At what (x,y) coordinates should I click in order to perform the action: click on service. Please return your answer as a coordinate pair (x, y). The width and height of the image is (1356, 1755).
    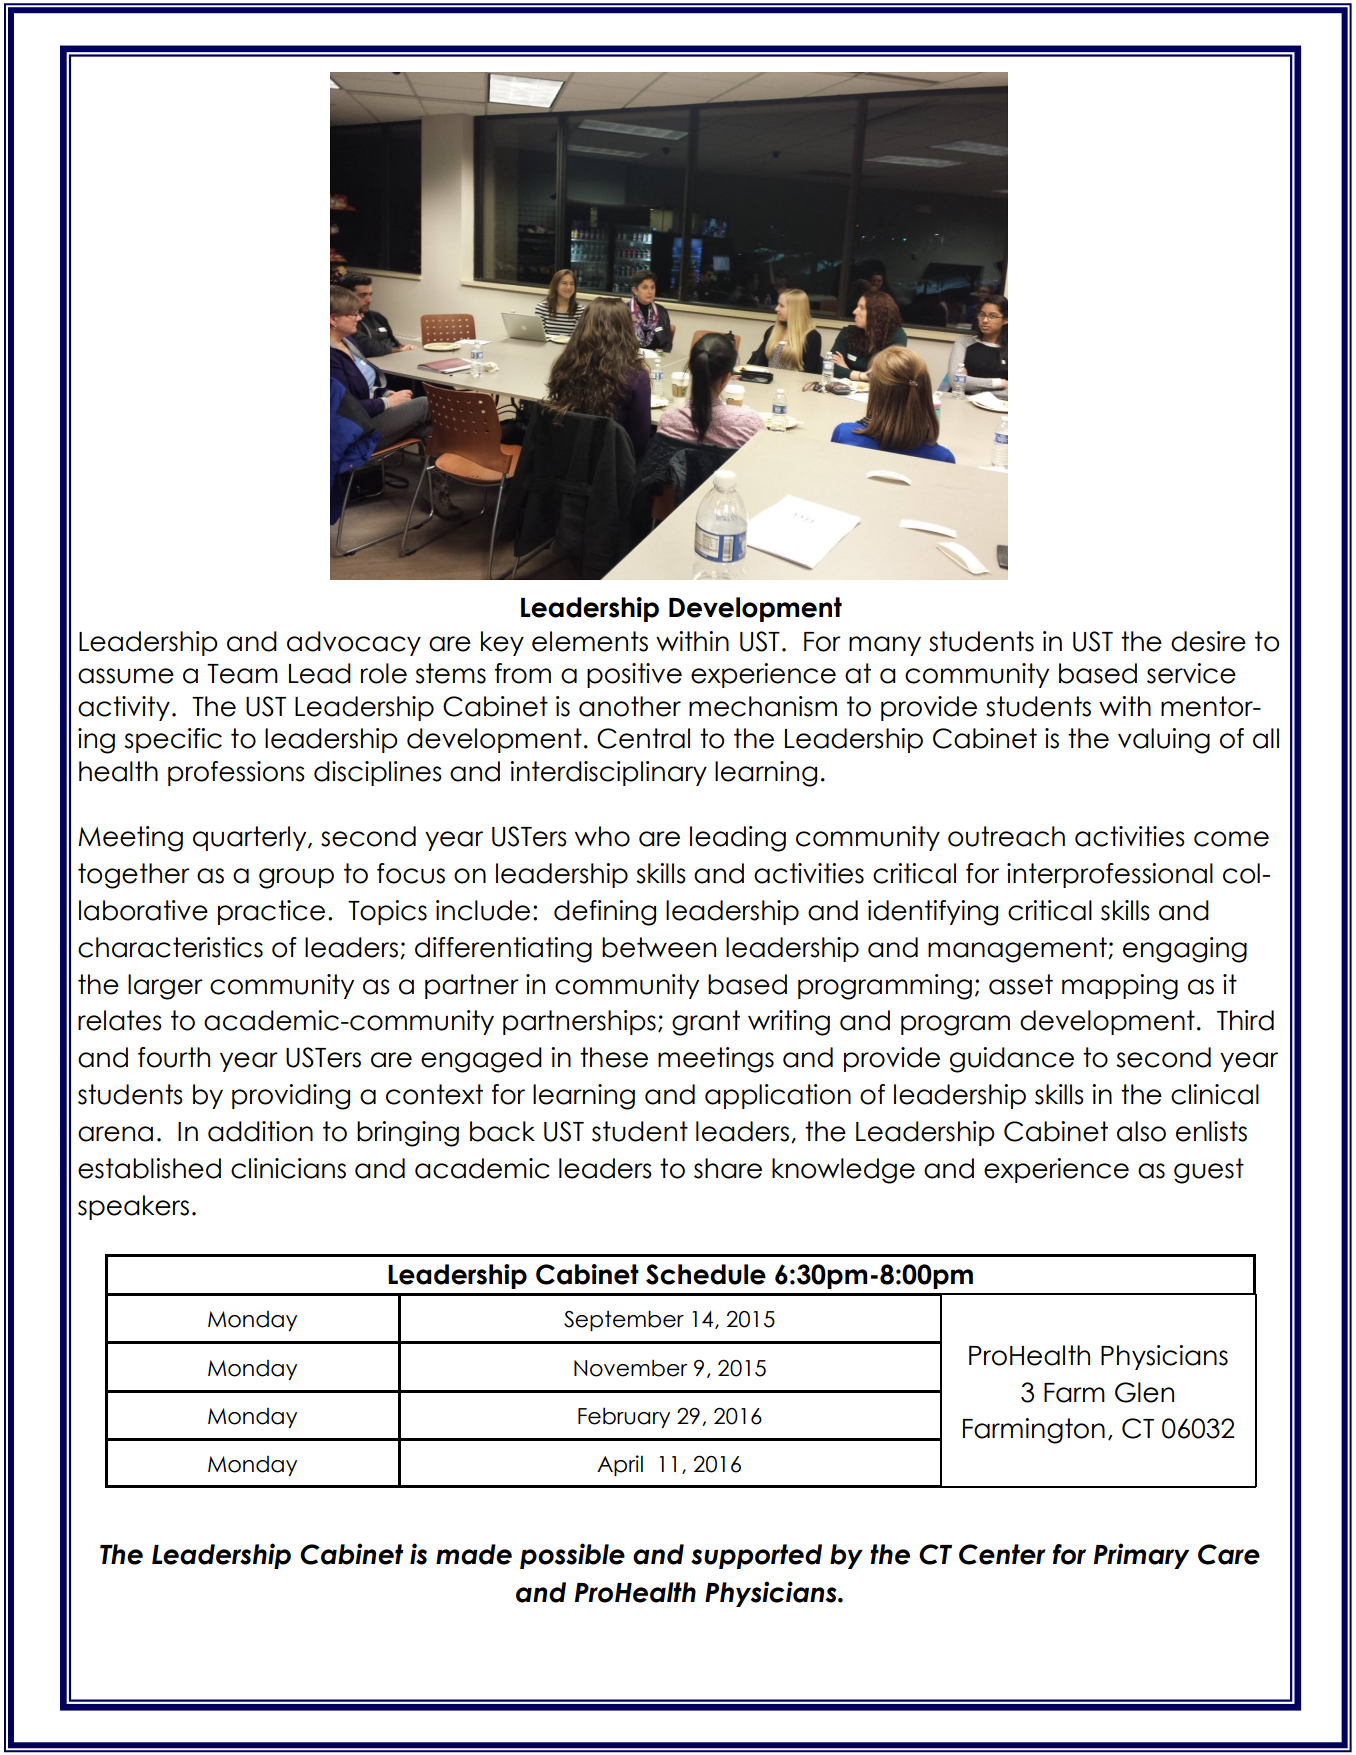
    Looking at the image, I should click on (1191, 673).
